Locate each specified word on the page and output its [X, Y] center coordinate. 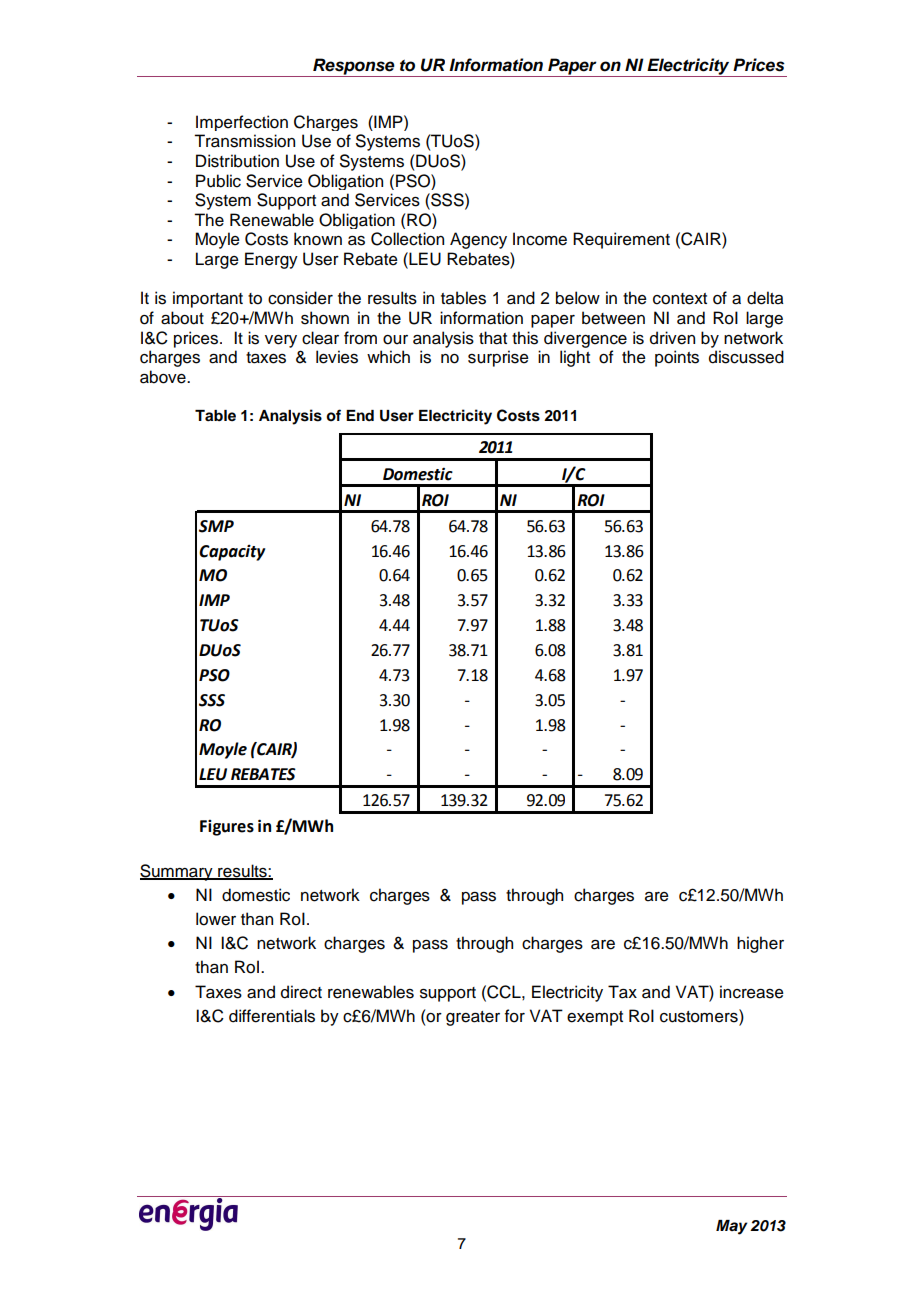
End [360, 415]
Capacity [232, 553]
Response [354, 67]
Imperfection [242, 123]
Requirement [621, 240]
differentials [272, 1016]
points [677, 358]
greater [473, 1018]
